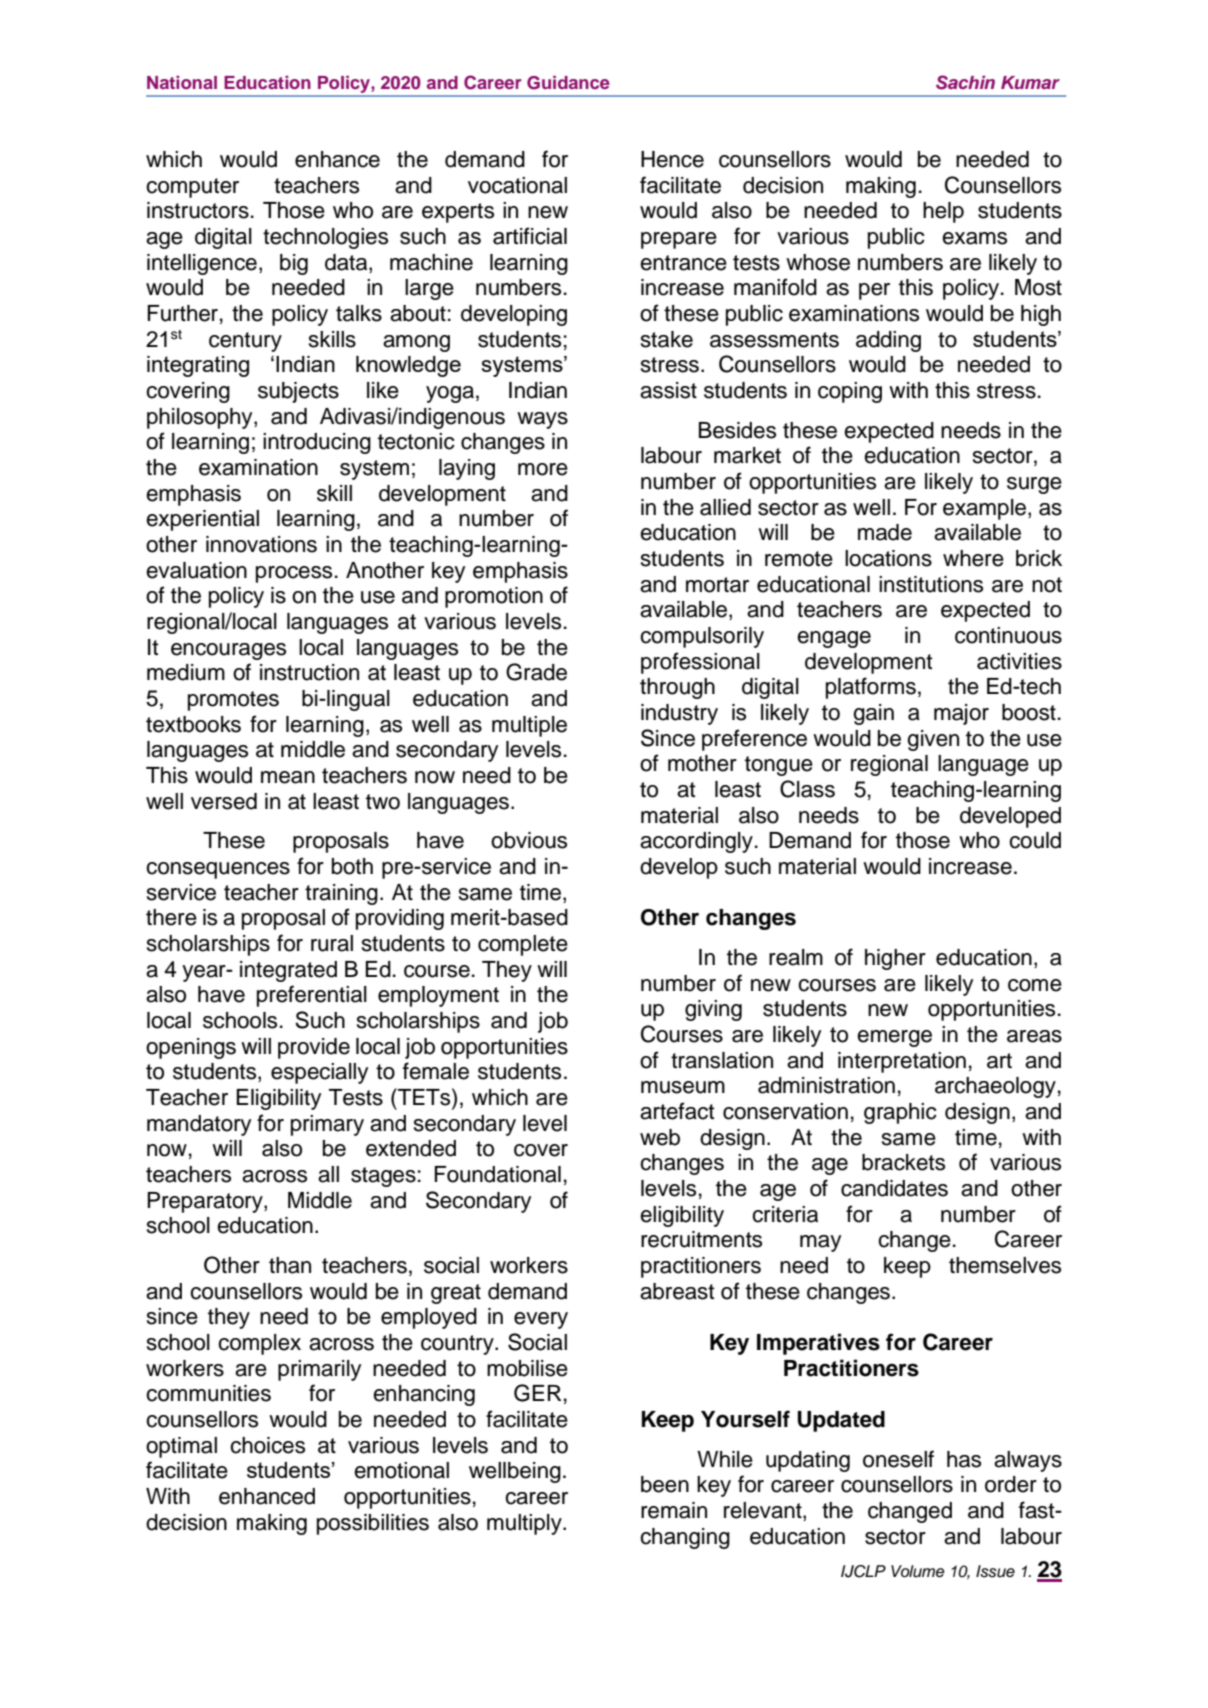  What do you see at coordinates (965, 82) in the screenshot?
I see `Sachin` at bounding box center [965, 82].
